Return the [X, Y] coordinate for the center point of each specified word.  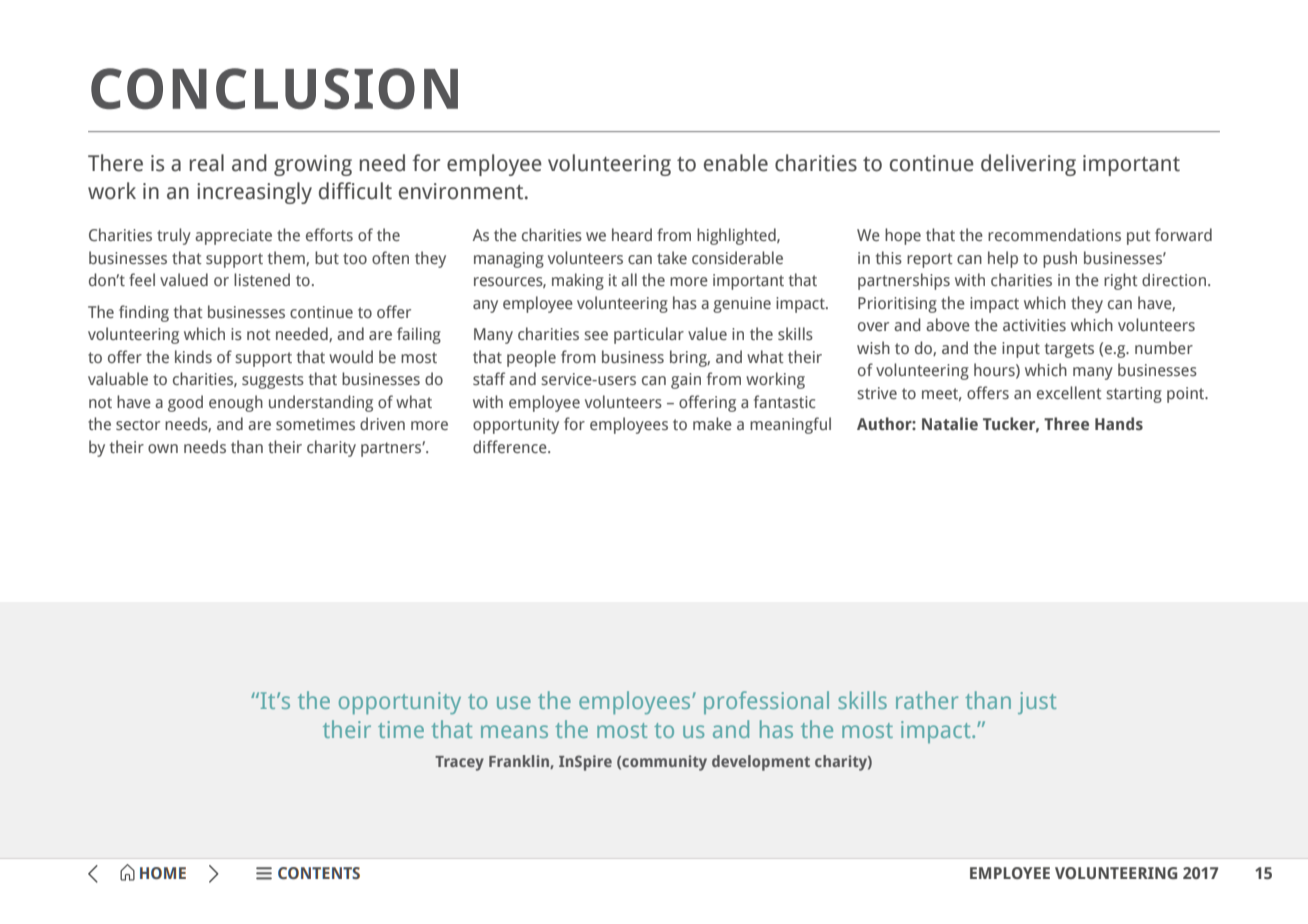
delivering [1028, 165]
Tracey [459, 763]
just [1037, 703]
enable [736, 163]
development [761, 763]
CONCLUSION [274, 89]
